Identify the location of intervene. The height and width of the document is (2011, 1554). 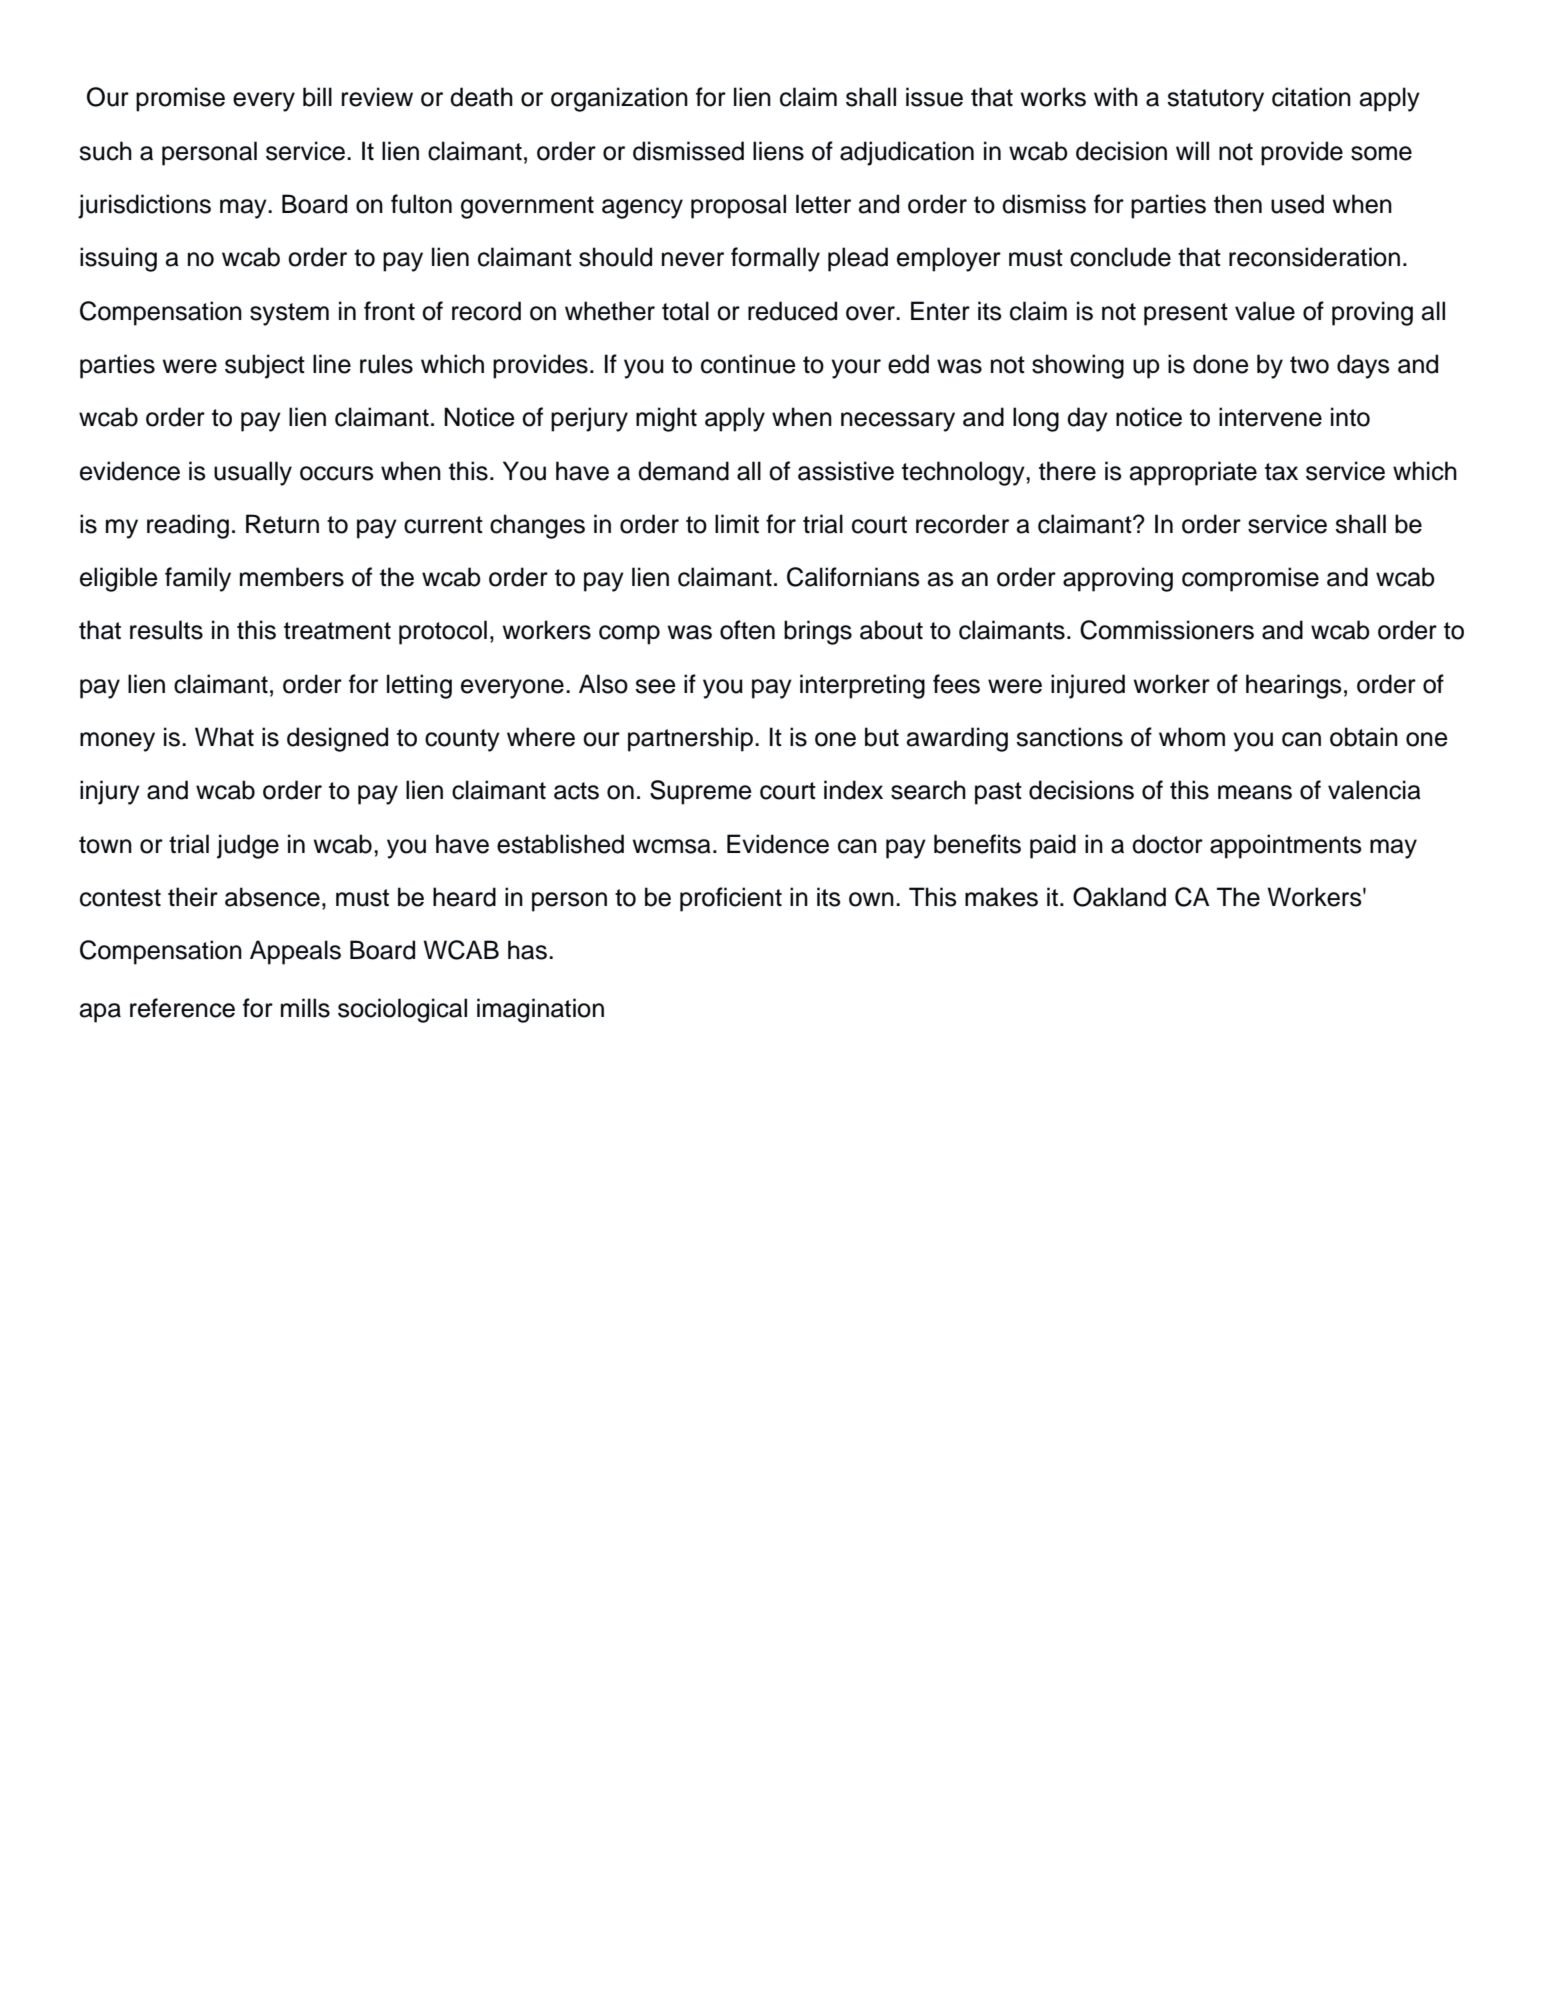
(1270, 417).
